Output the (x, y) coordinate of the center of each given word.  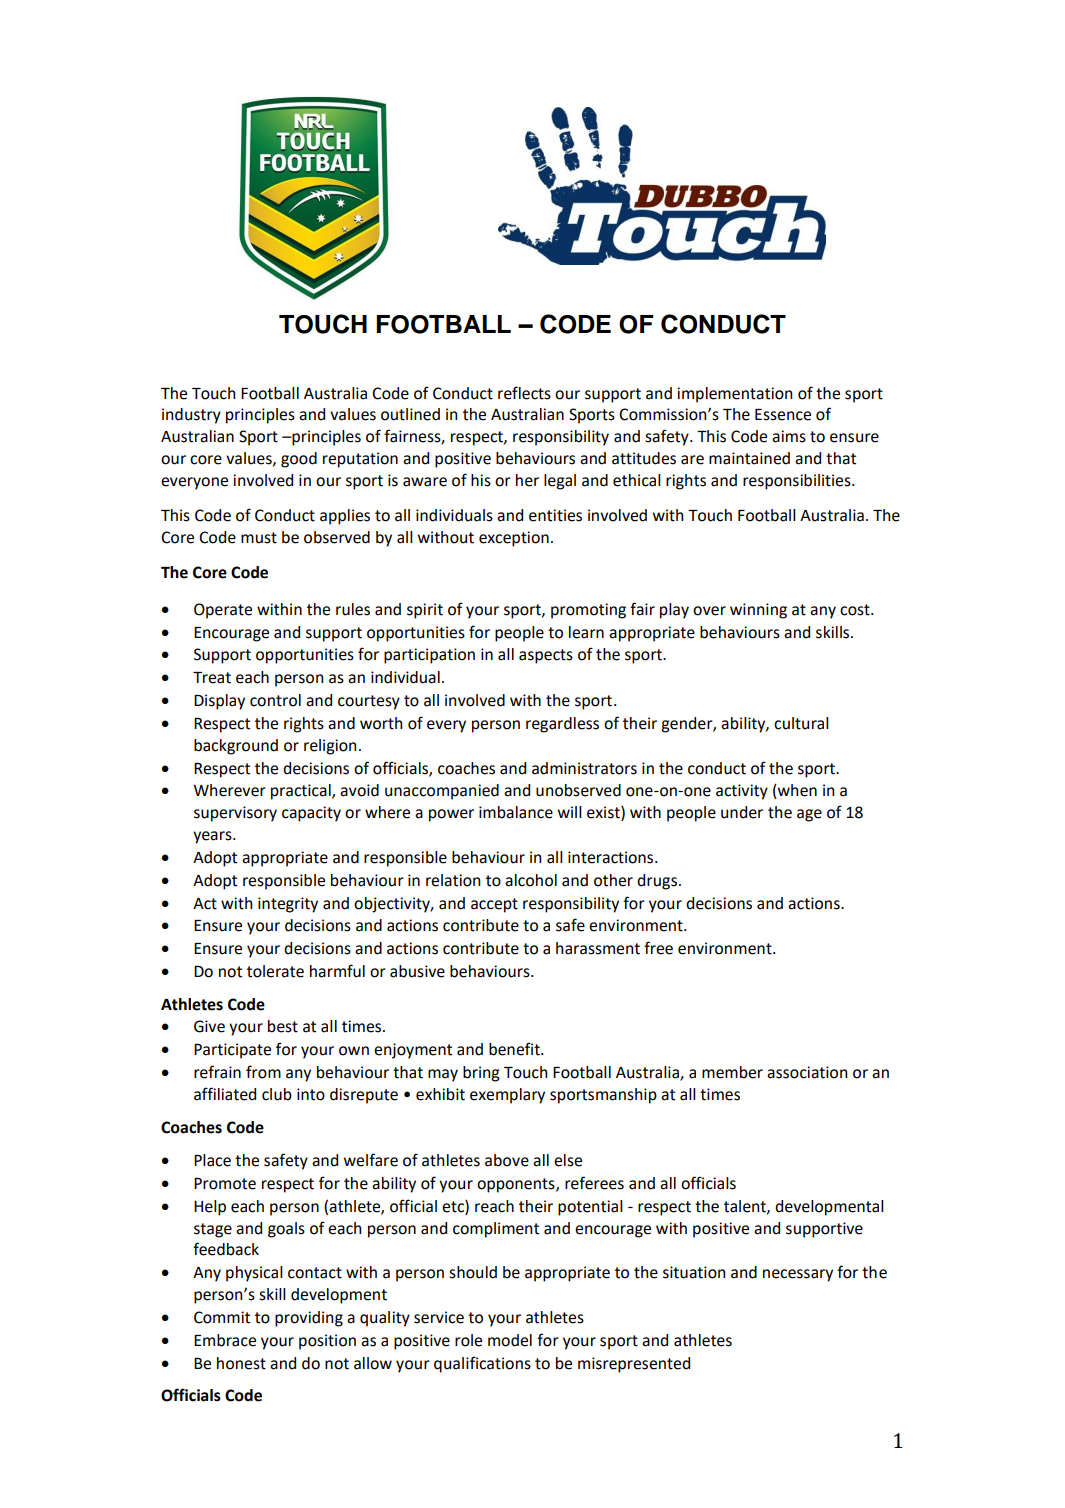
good (299, 460)
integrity (288, 905)
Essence (783, 415)
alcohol (531, 880)
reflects (524, 393)
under (742, 812)
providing (309, 1319)
